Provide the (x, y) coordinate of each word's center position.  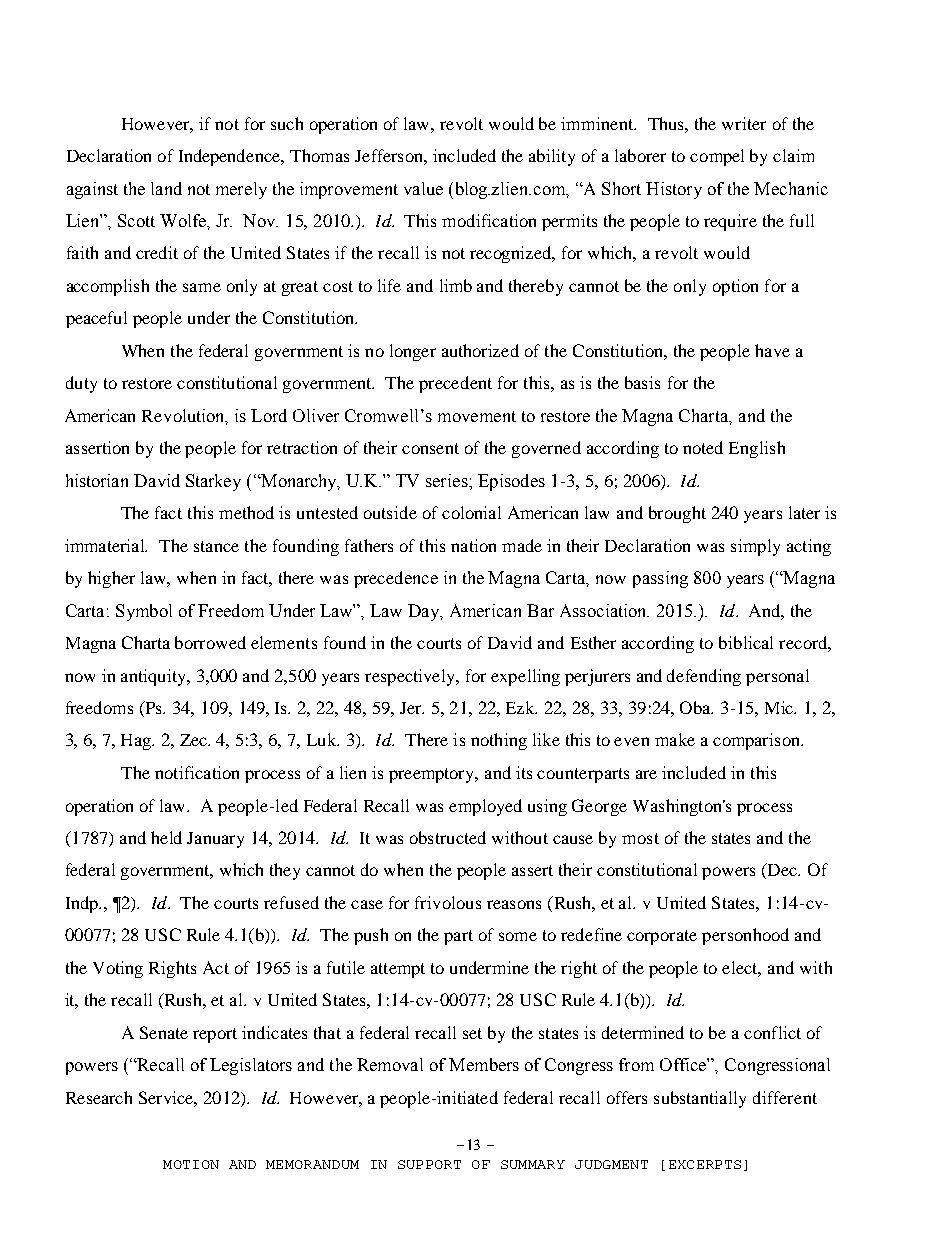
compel (717, 157)
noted (703, 447)
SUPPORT (429, 1164)
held (166, 837)
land (166, 188)
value (423, 188)
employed (485, 807)
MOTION (191, 1164)
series (448, 480)
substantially (700, 1099)
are (646, 774)
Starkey (213, 482)
